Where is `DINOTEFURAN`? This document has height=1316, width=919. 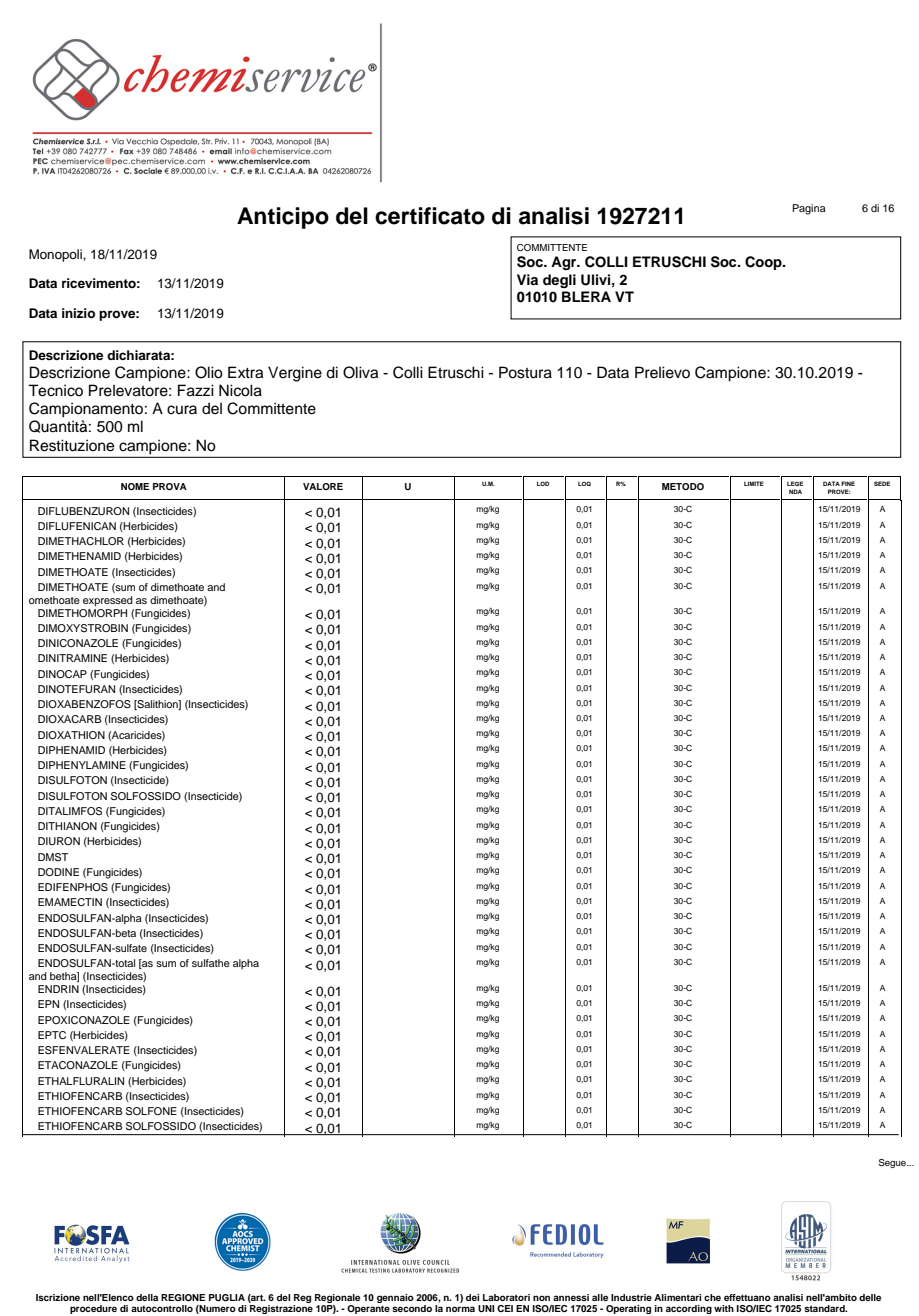
DINOTEFURAN is located at coordinates (76, 689).
